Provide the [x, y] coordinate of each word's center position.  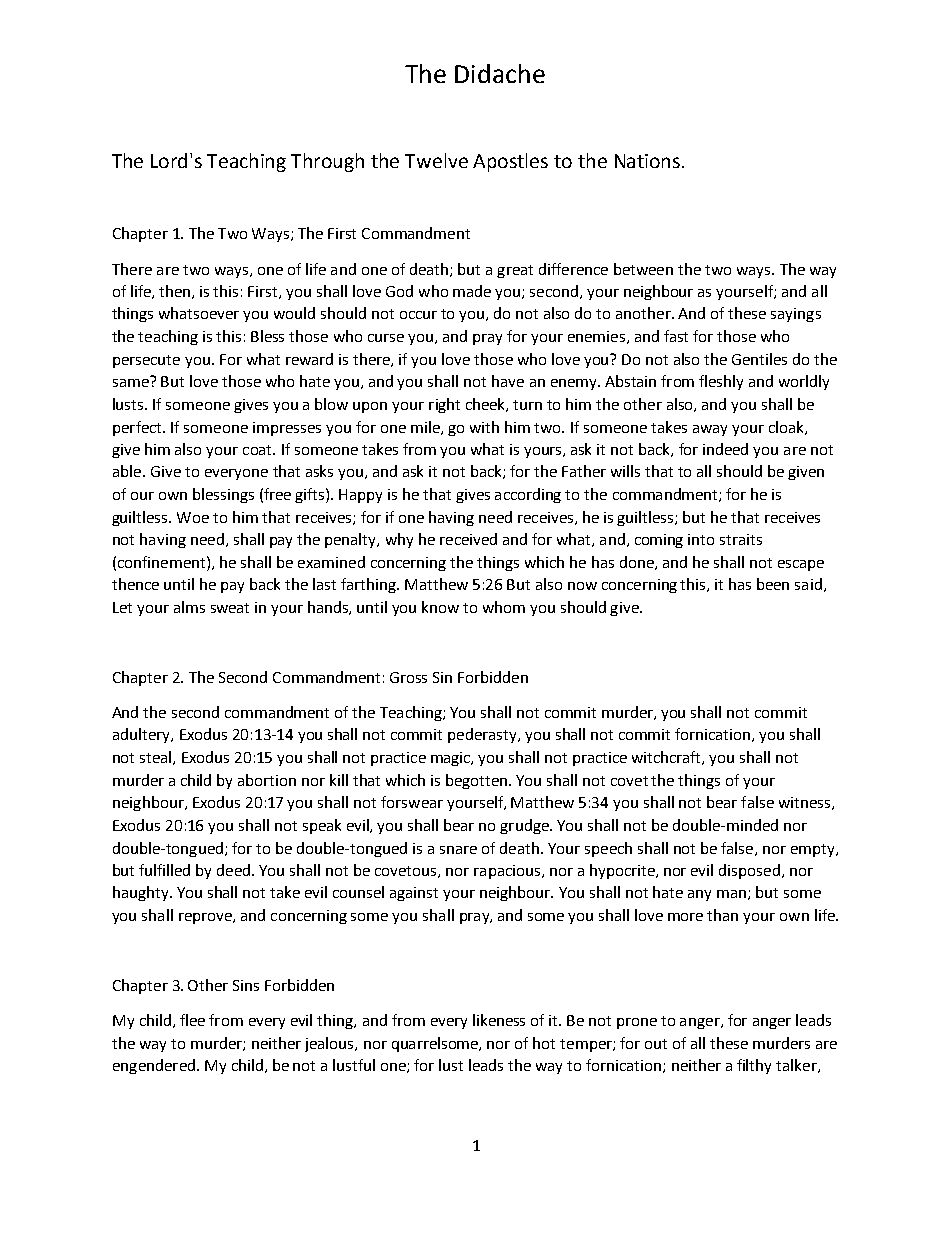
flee [192, 1020]
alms [189, 607]
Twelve [436, 160]
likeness [499, 1020]
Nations [647, 161]
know [440, 607]
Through [327, 162]
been [773, 584]
